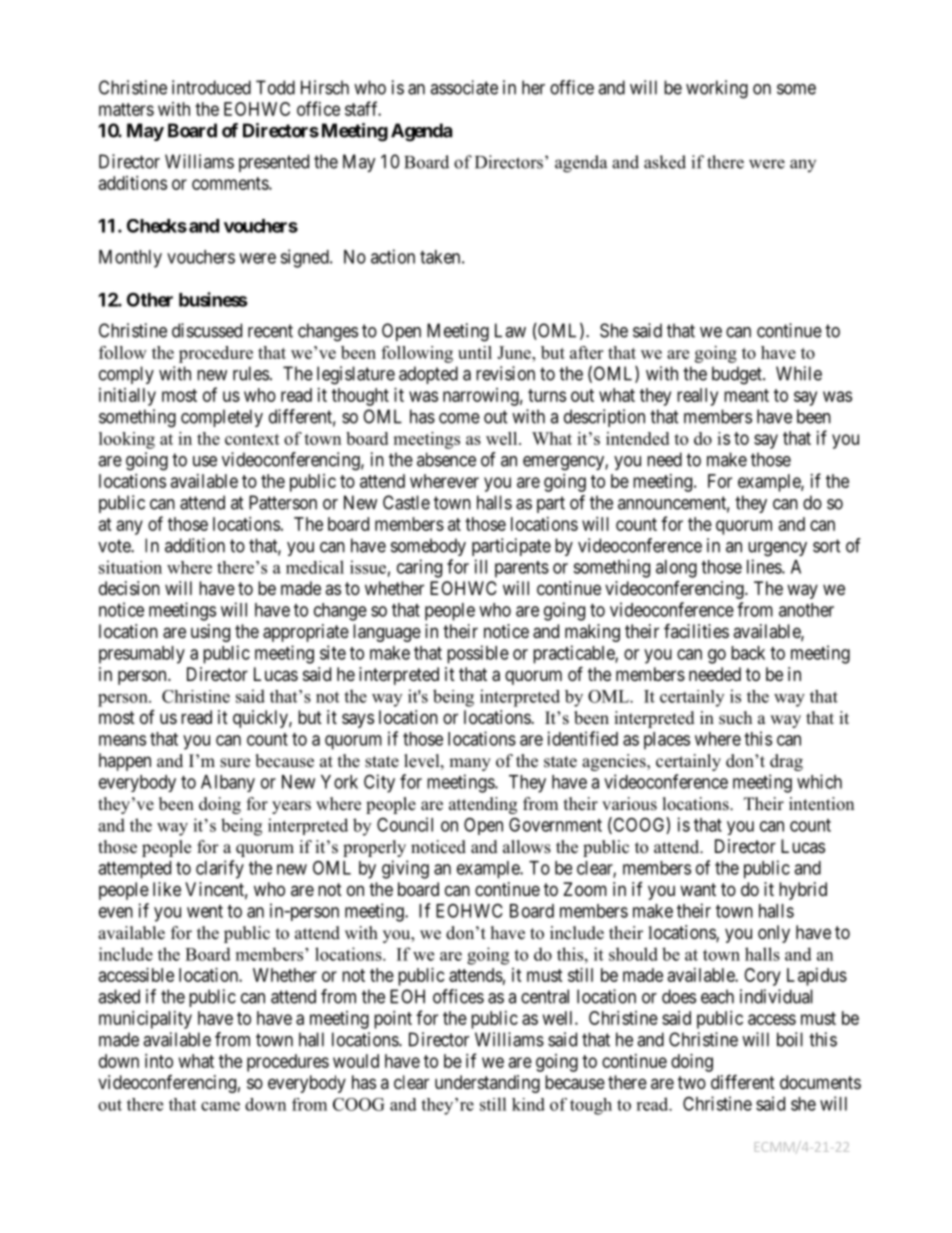  I want to click on want, so click(698, 890).
